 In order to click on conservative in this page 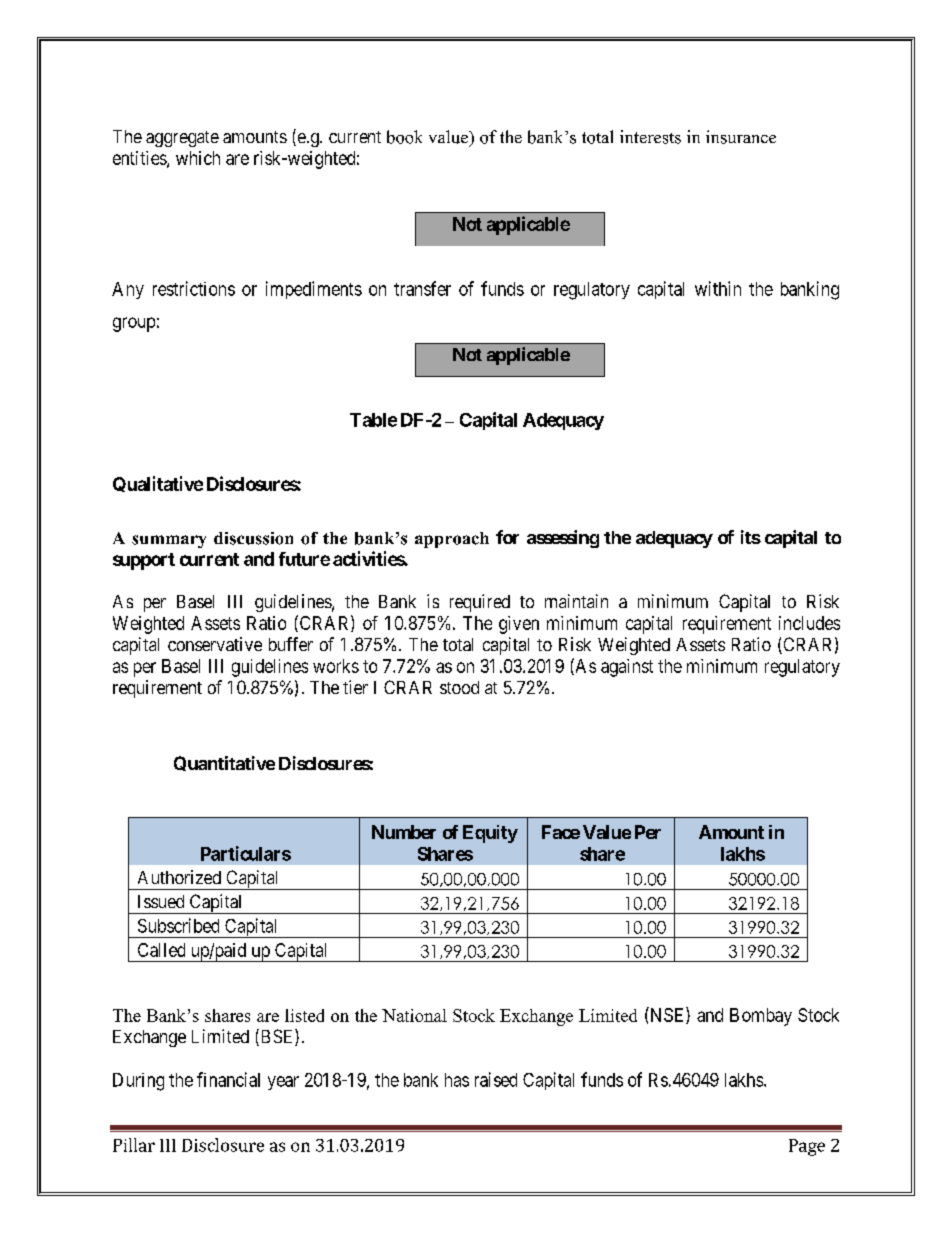, I will do `click(215, 644)`.
